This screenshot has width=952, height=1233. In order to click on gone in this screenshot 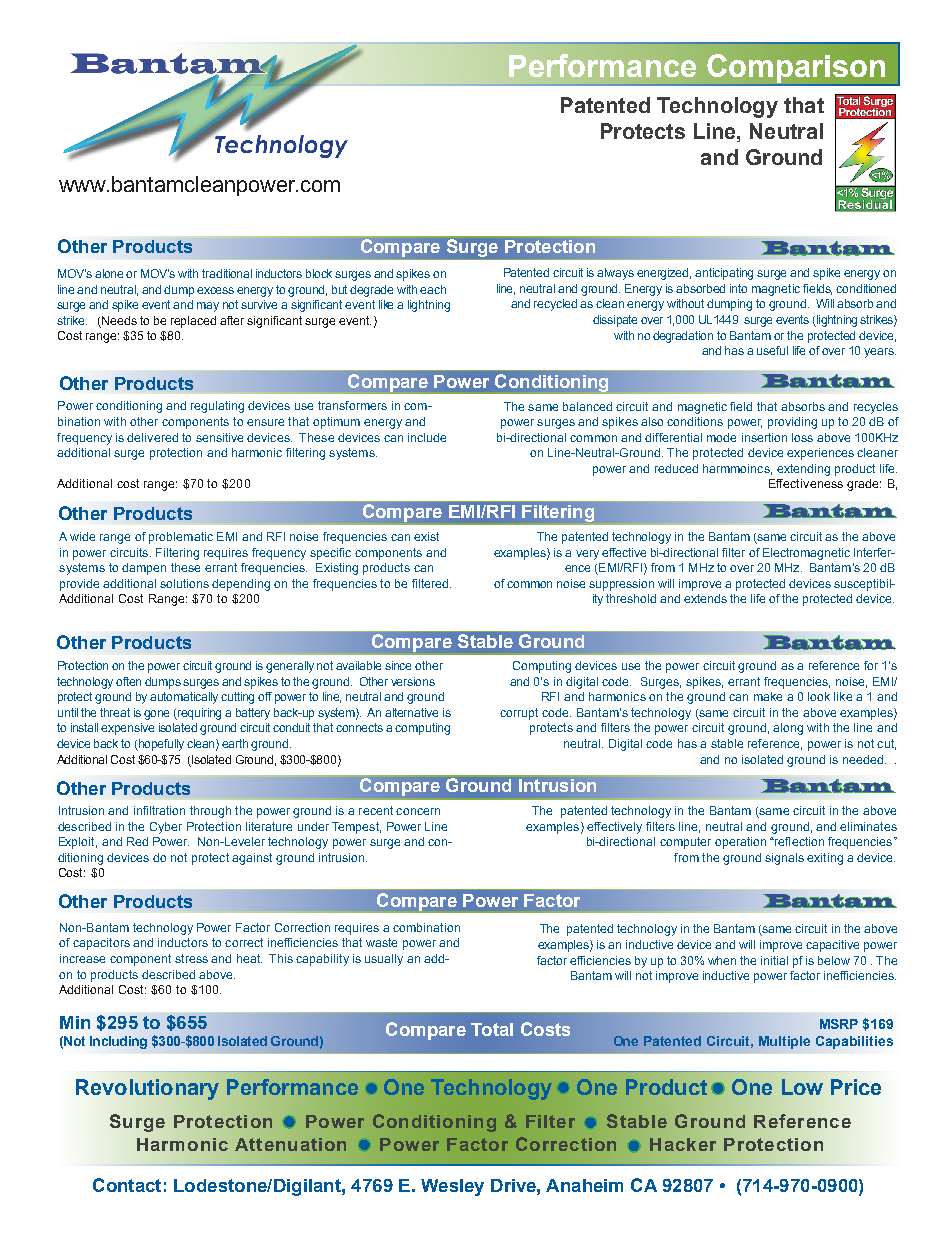, I will do `click(156, 715)`.
